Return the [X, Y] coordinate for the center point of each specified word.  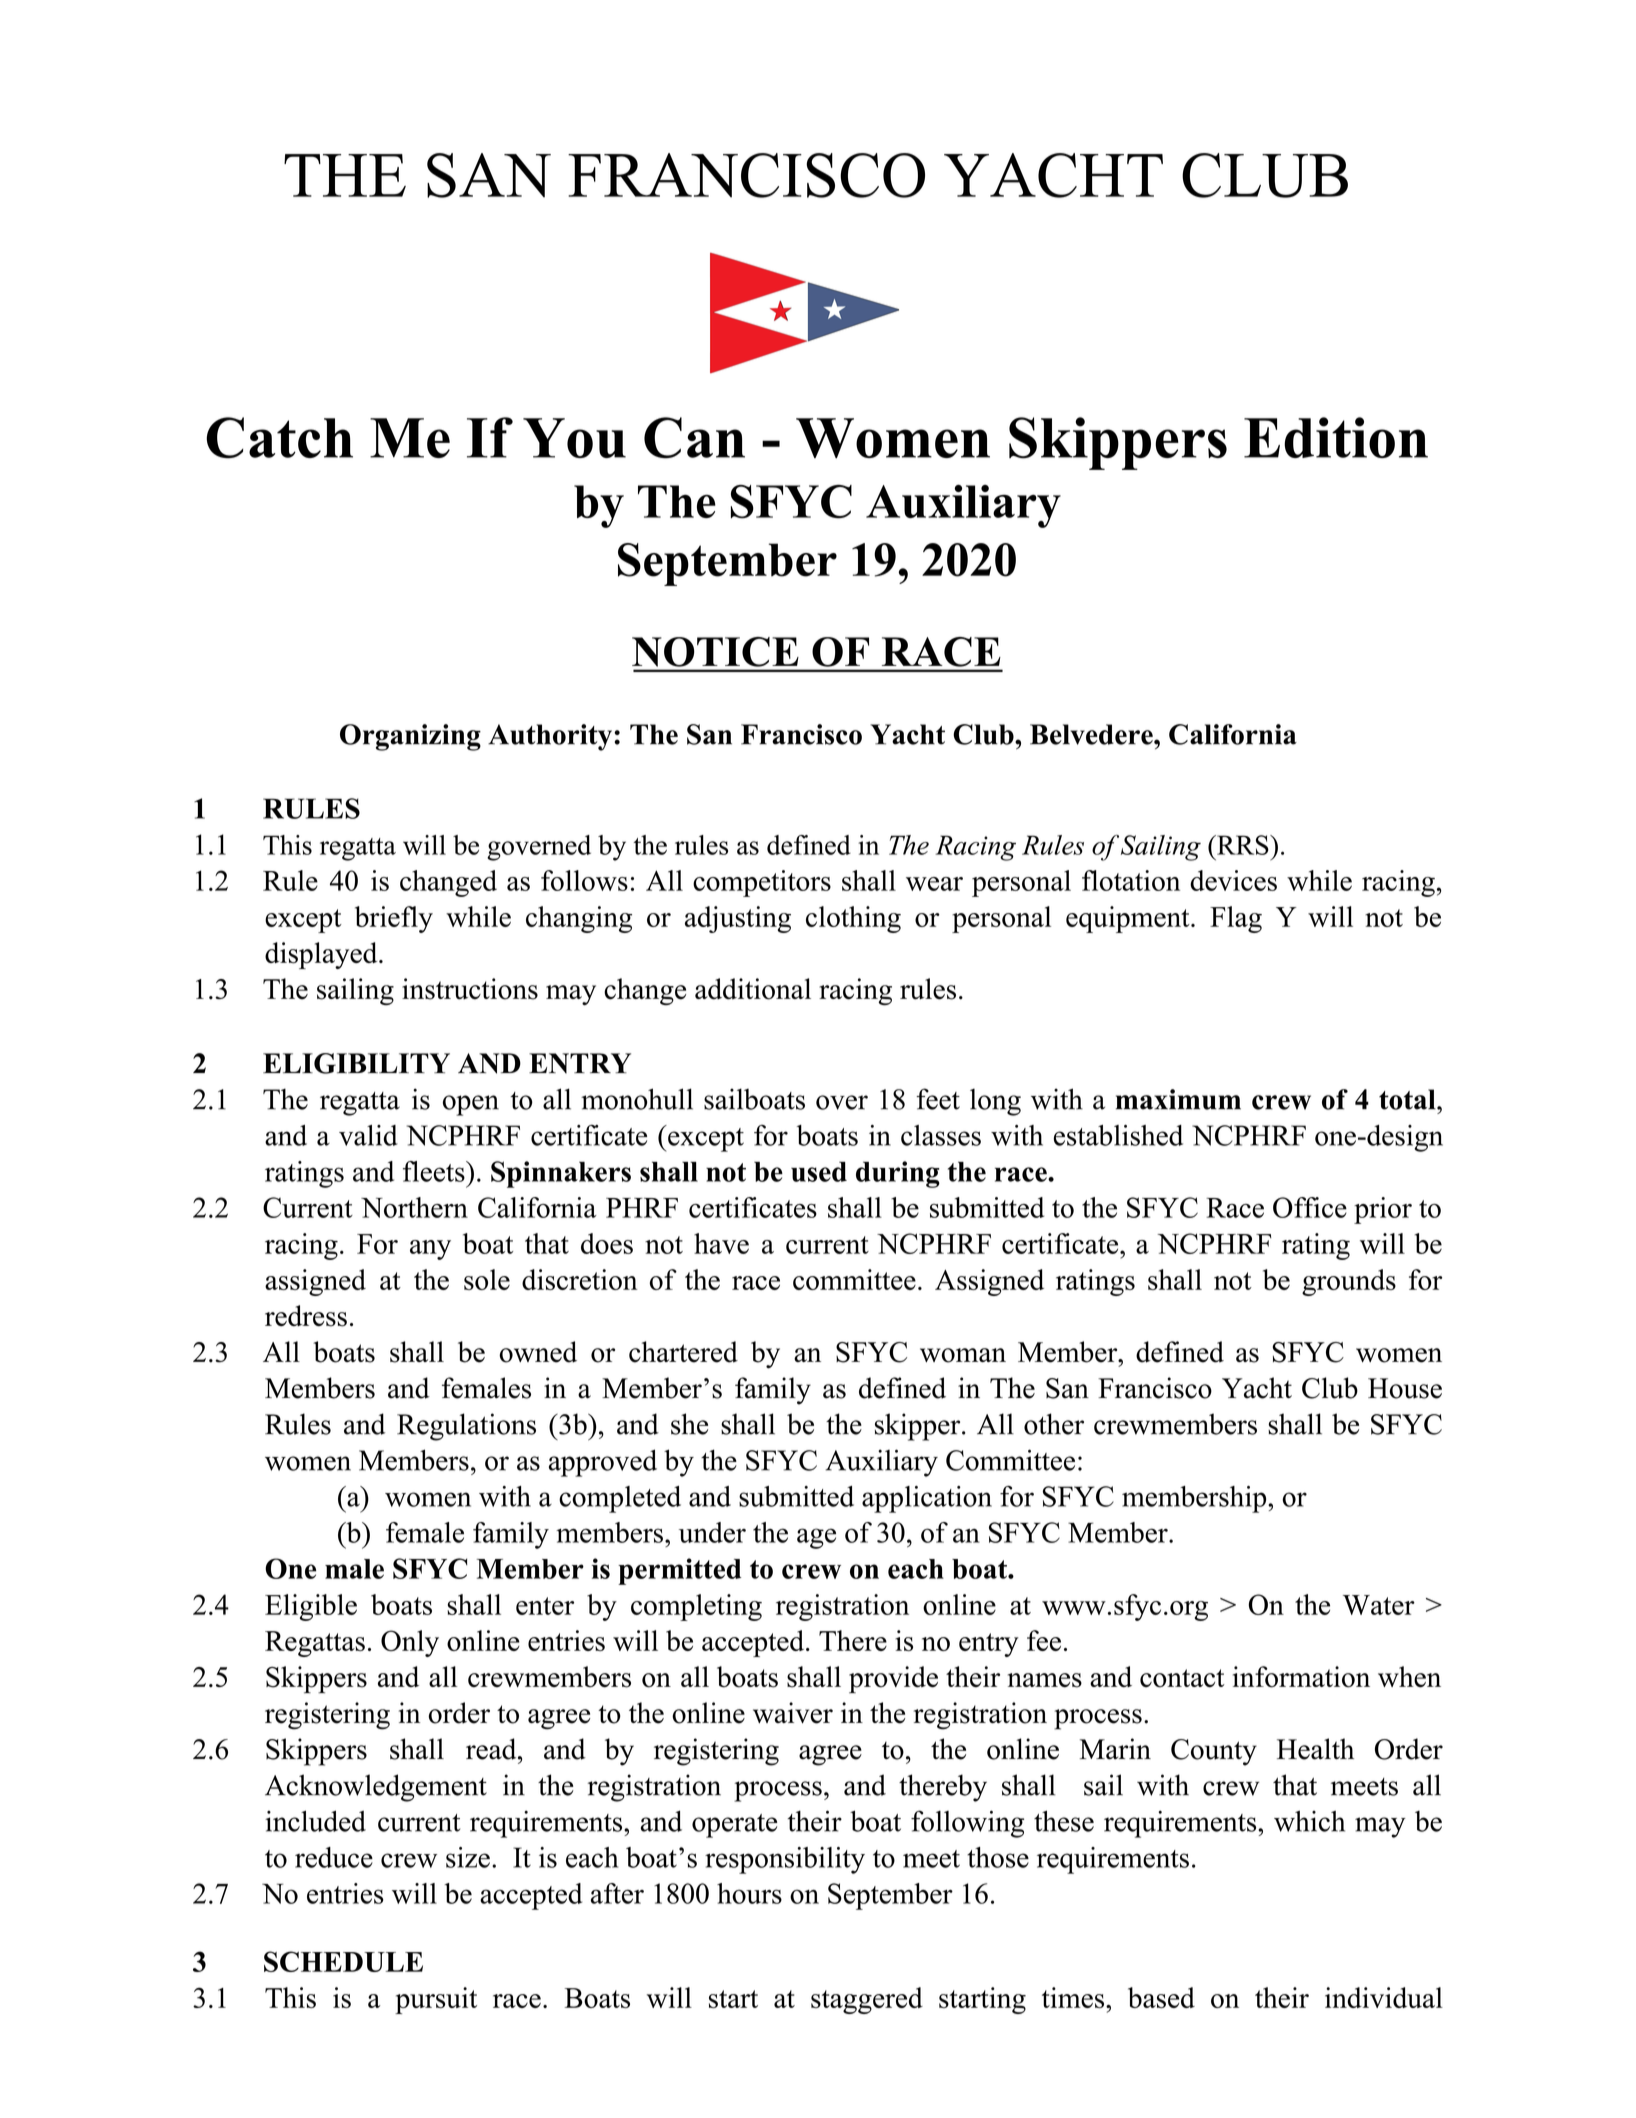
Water [1379, 1605]
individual [1384, 1997]
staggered [867, 2000]
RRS [1243, 845]
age [816, 1538]
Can [694, 438]
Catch [279, 438]
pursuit [436, 2000]
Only [410, 1643]
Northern [414, 1207]
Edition [1336, 437]
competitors [762, 883]
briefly [394, 919]
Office [1310, 1207]
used [819, 1171]
